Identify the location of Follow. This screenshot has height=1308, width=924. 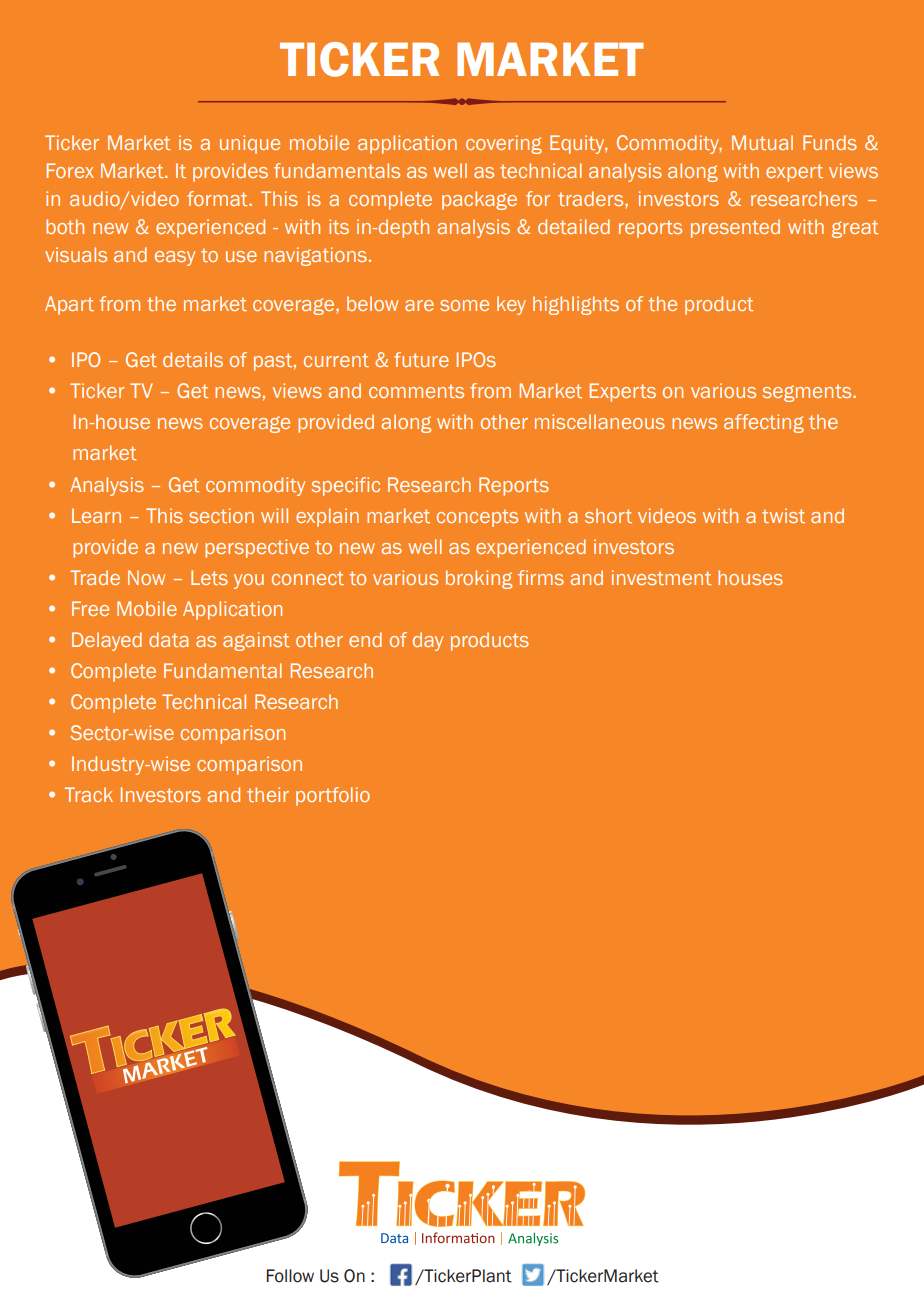
(290, 1276).
